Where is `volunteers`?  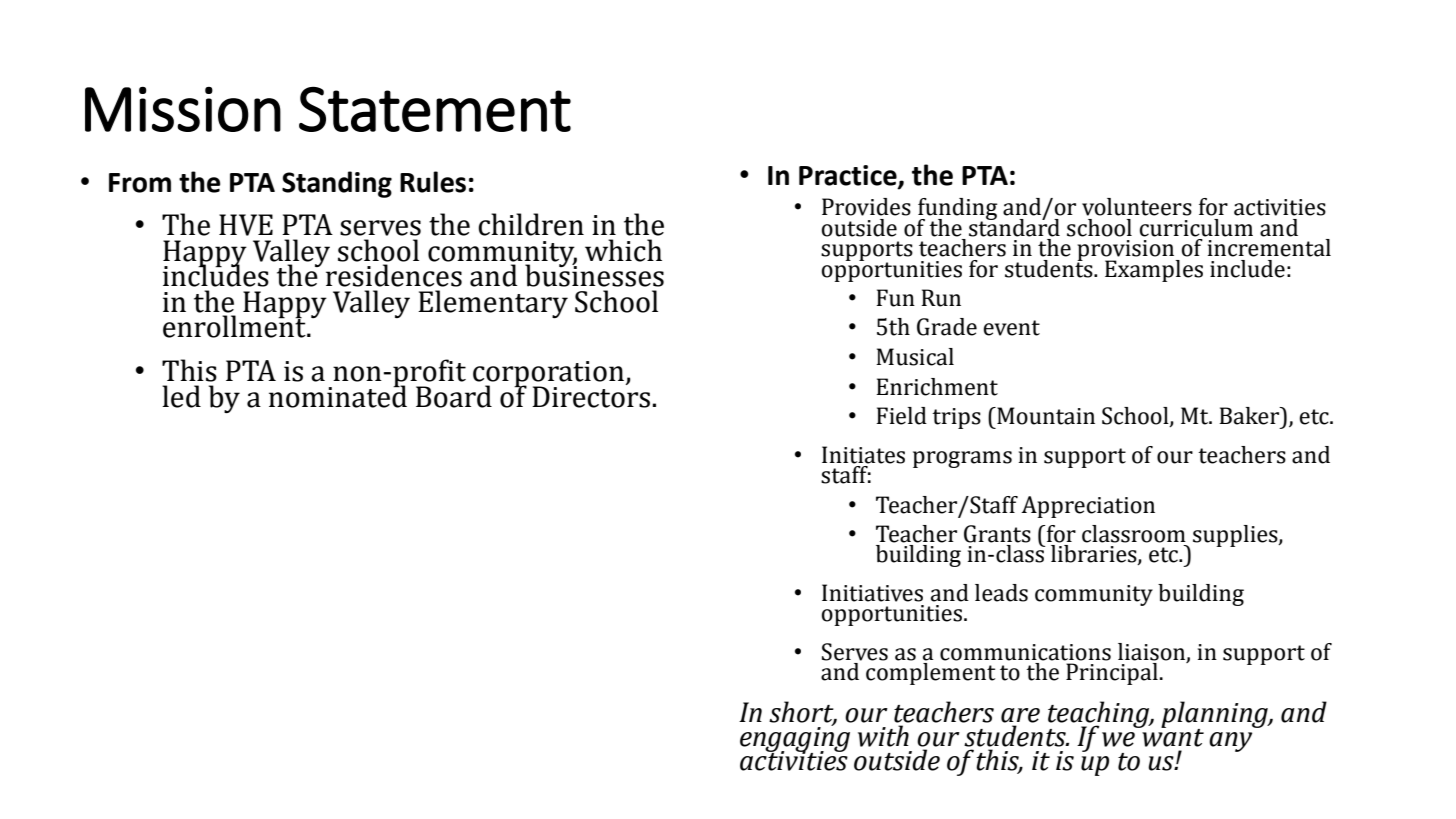
volunteers is located at coordinates (1137, 207).
